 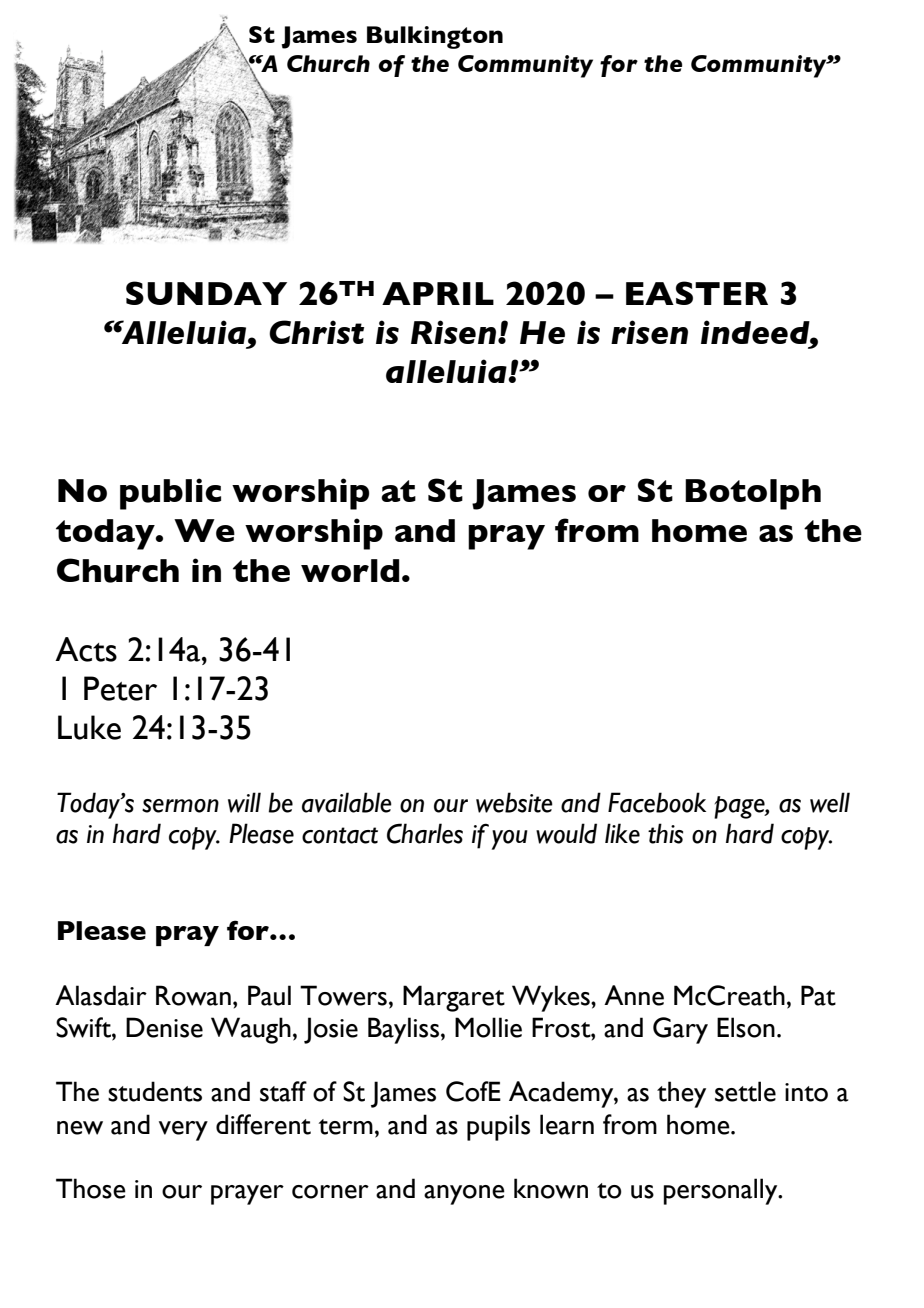 What do you see at coordinates (721, 1191) in the image?
I see `personally` at bounding box center [721, 1191].
